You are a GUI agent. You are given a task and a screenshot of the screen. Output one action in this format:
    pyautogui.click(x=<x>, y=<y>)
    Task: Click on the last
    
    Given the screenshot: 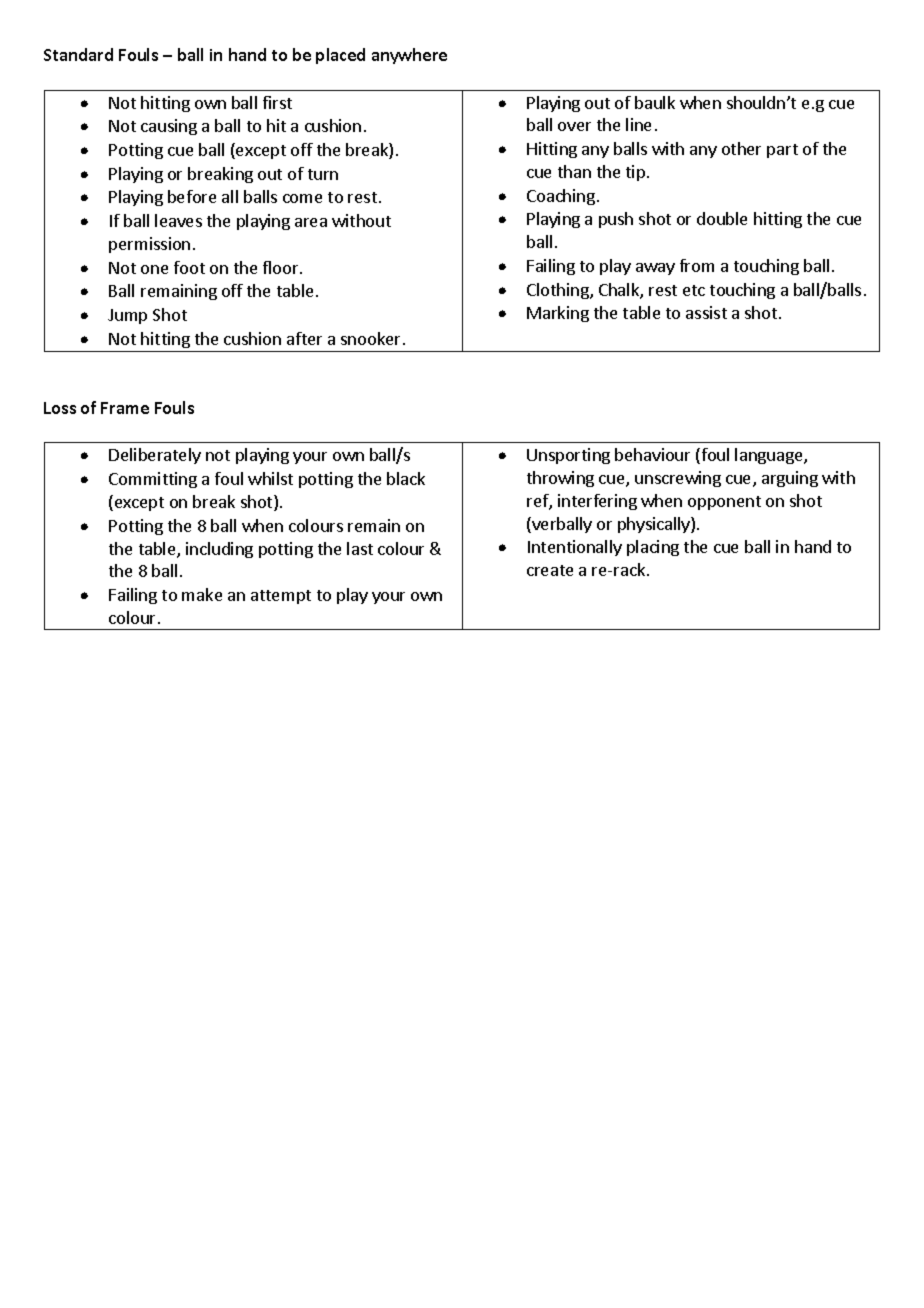 What is the action you would take?
    pyautogui.click(x=360, y=548)
